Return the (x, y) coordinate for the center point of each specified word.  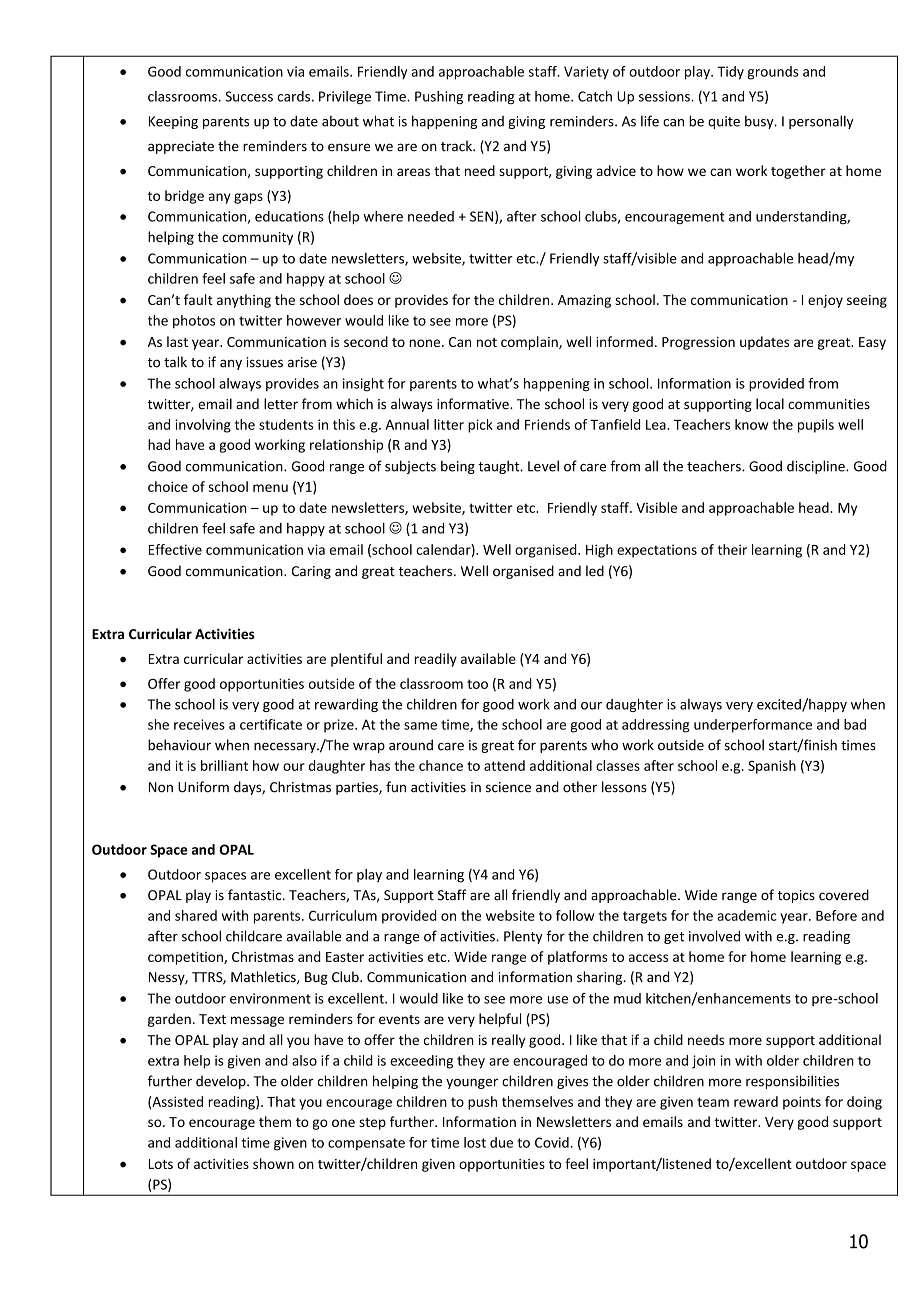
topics (796, 896)
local (770, 404)
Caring (311, 572)
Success (249, 96)
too (477, 684)
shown (273, 1163)
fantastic (256, 895)
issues (264, 362)
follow (575, 915)
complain (530, 343)
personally (821, 122)
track (457, 146)
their (732, 549)
